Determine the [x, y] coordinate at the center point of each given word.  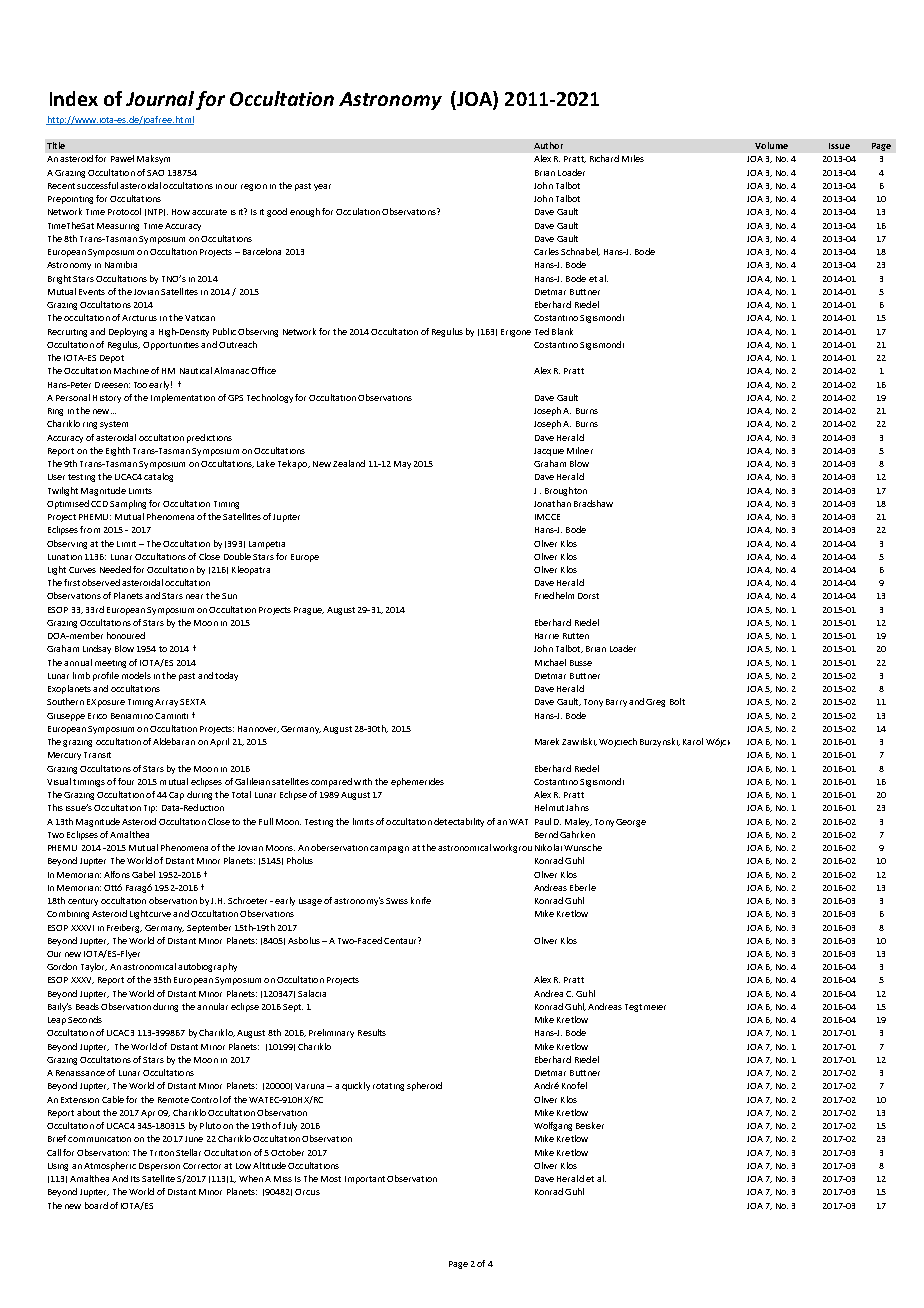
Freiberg [124, 928]
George [631, 823]
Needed [115, 569]
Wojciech [618, 742]
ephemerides [417, 782]
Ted [542, 331]
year [322, 187]
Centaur [401, 940]
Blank [562, 331]
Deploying [128, 332]
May [402, 465]
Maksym [153, 159]
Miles [633, 158]
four [126, 781]
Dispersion [159, 1167]
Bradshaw [593, 503]
